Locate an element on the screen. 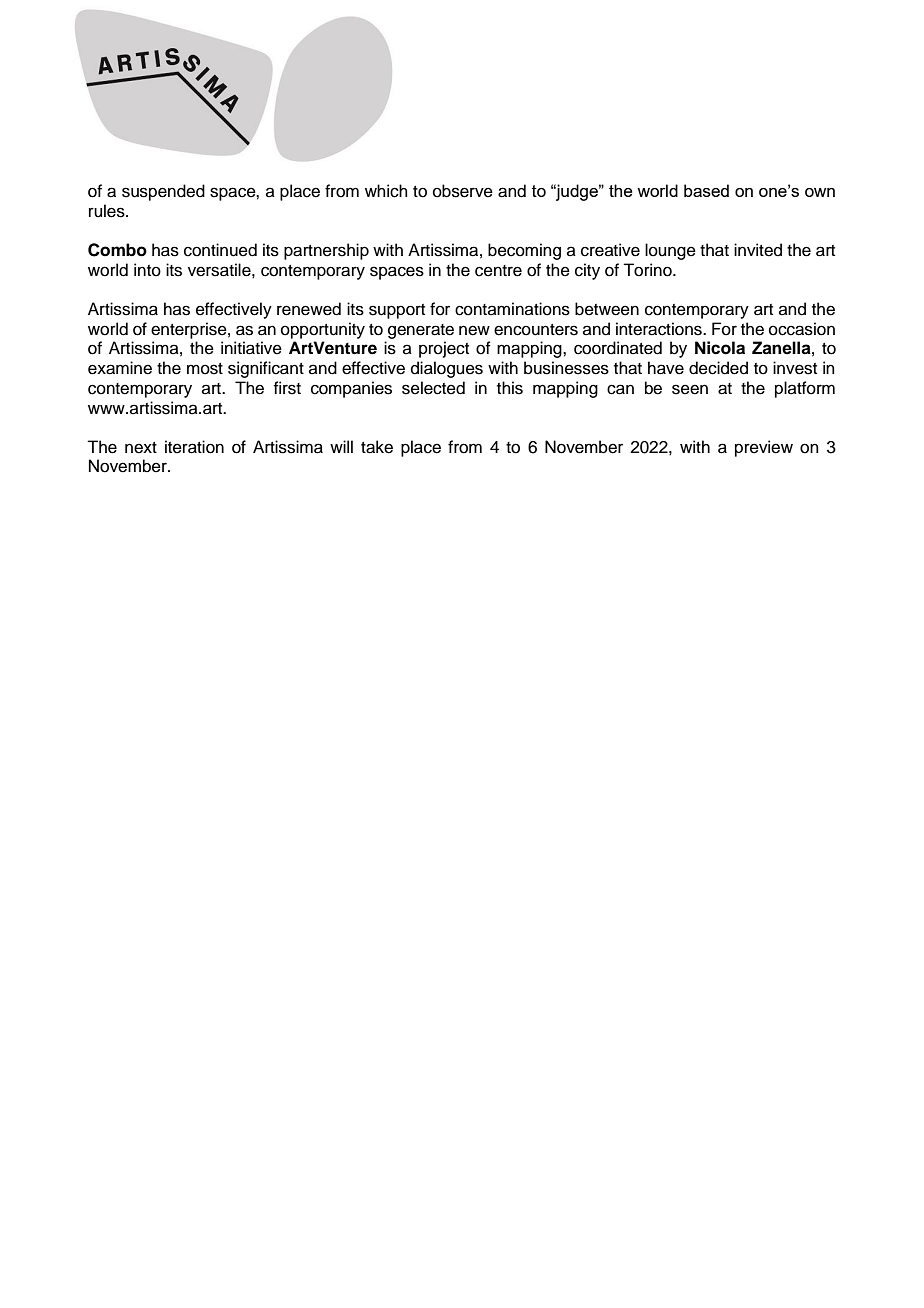  suspended is located at coordinates (163, 192).
